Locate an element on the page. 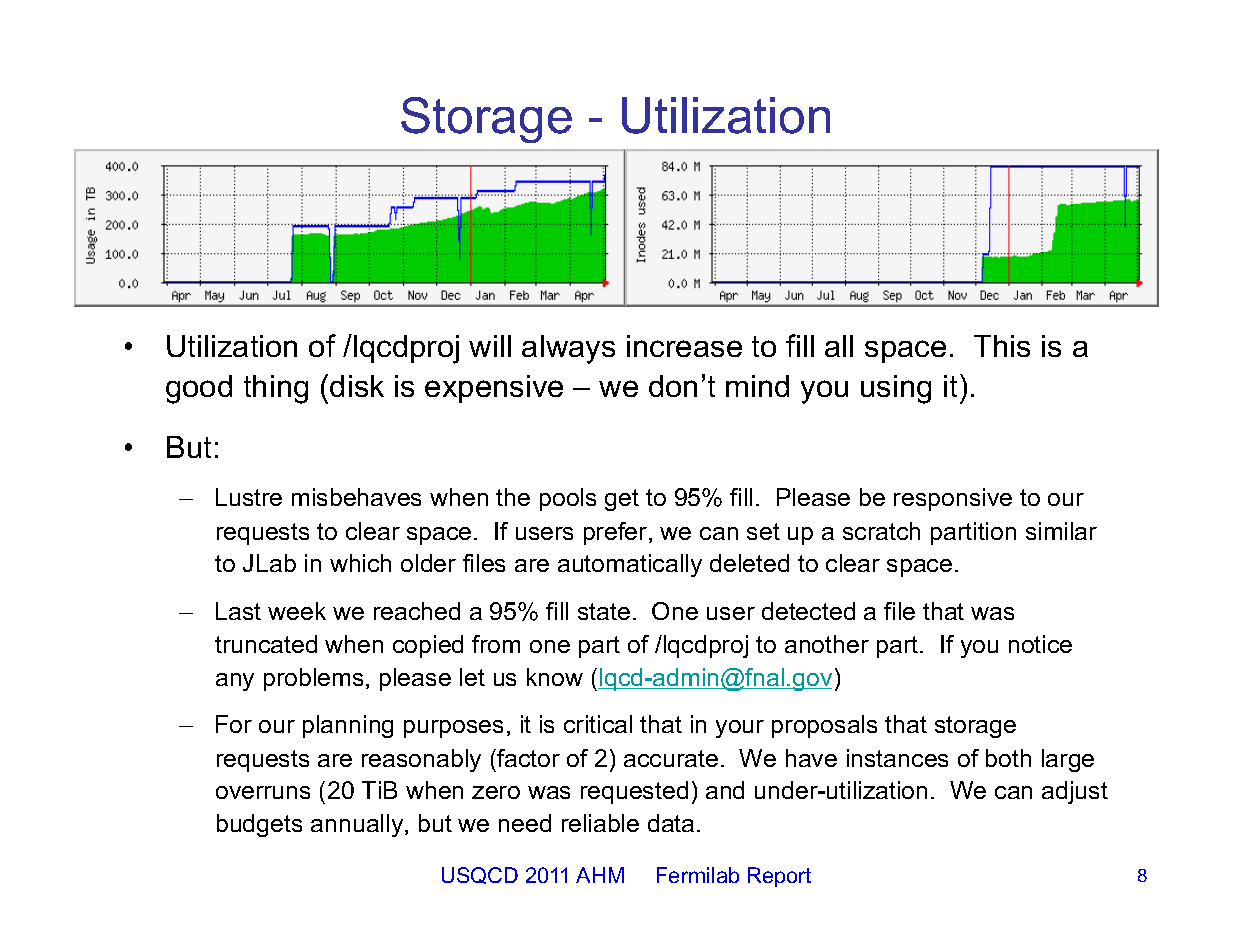 Image resolution: width=1233 pixels, height=952 pixels. thing is located at coordinates (276, 389).
